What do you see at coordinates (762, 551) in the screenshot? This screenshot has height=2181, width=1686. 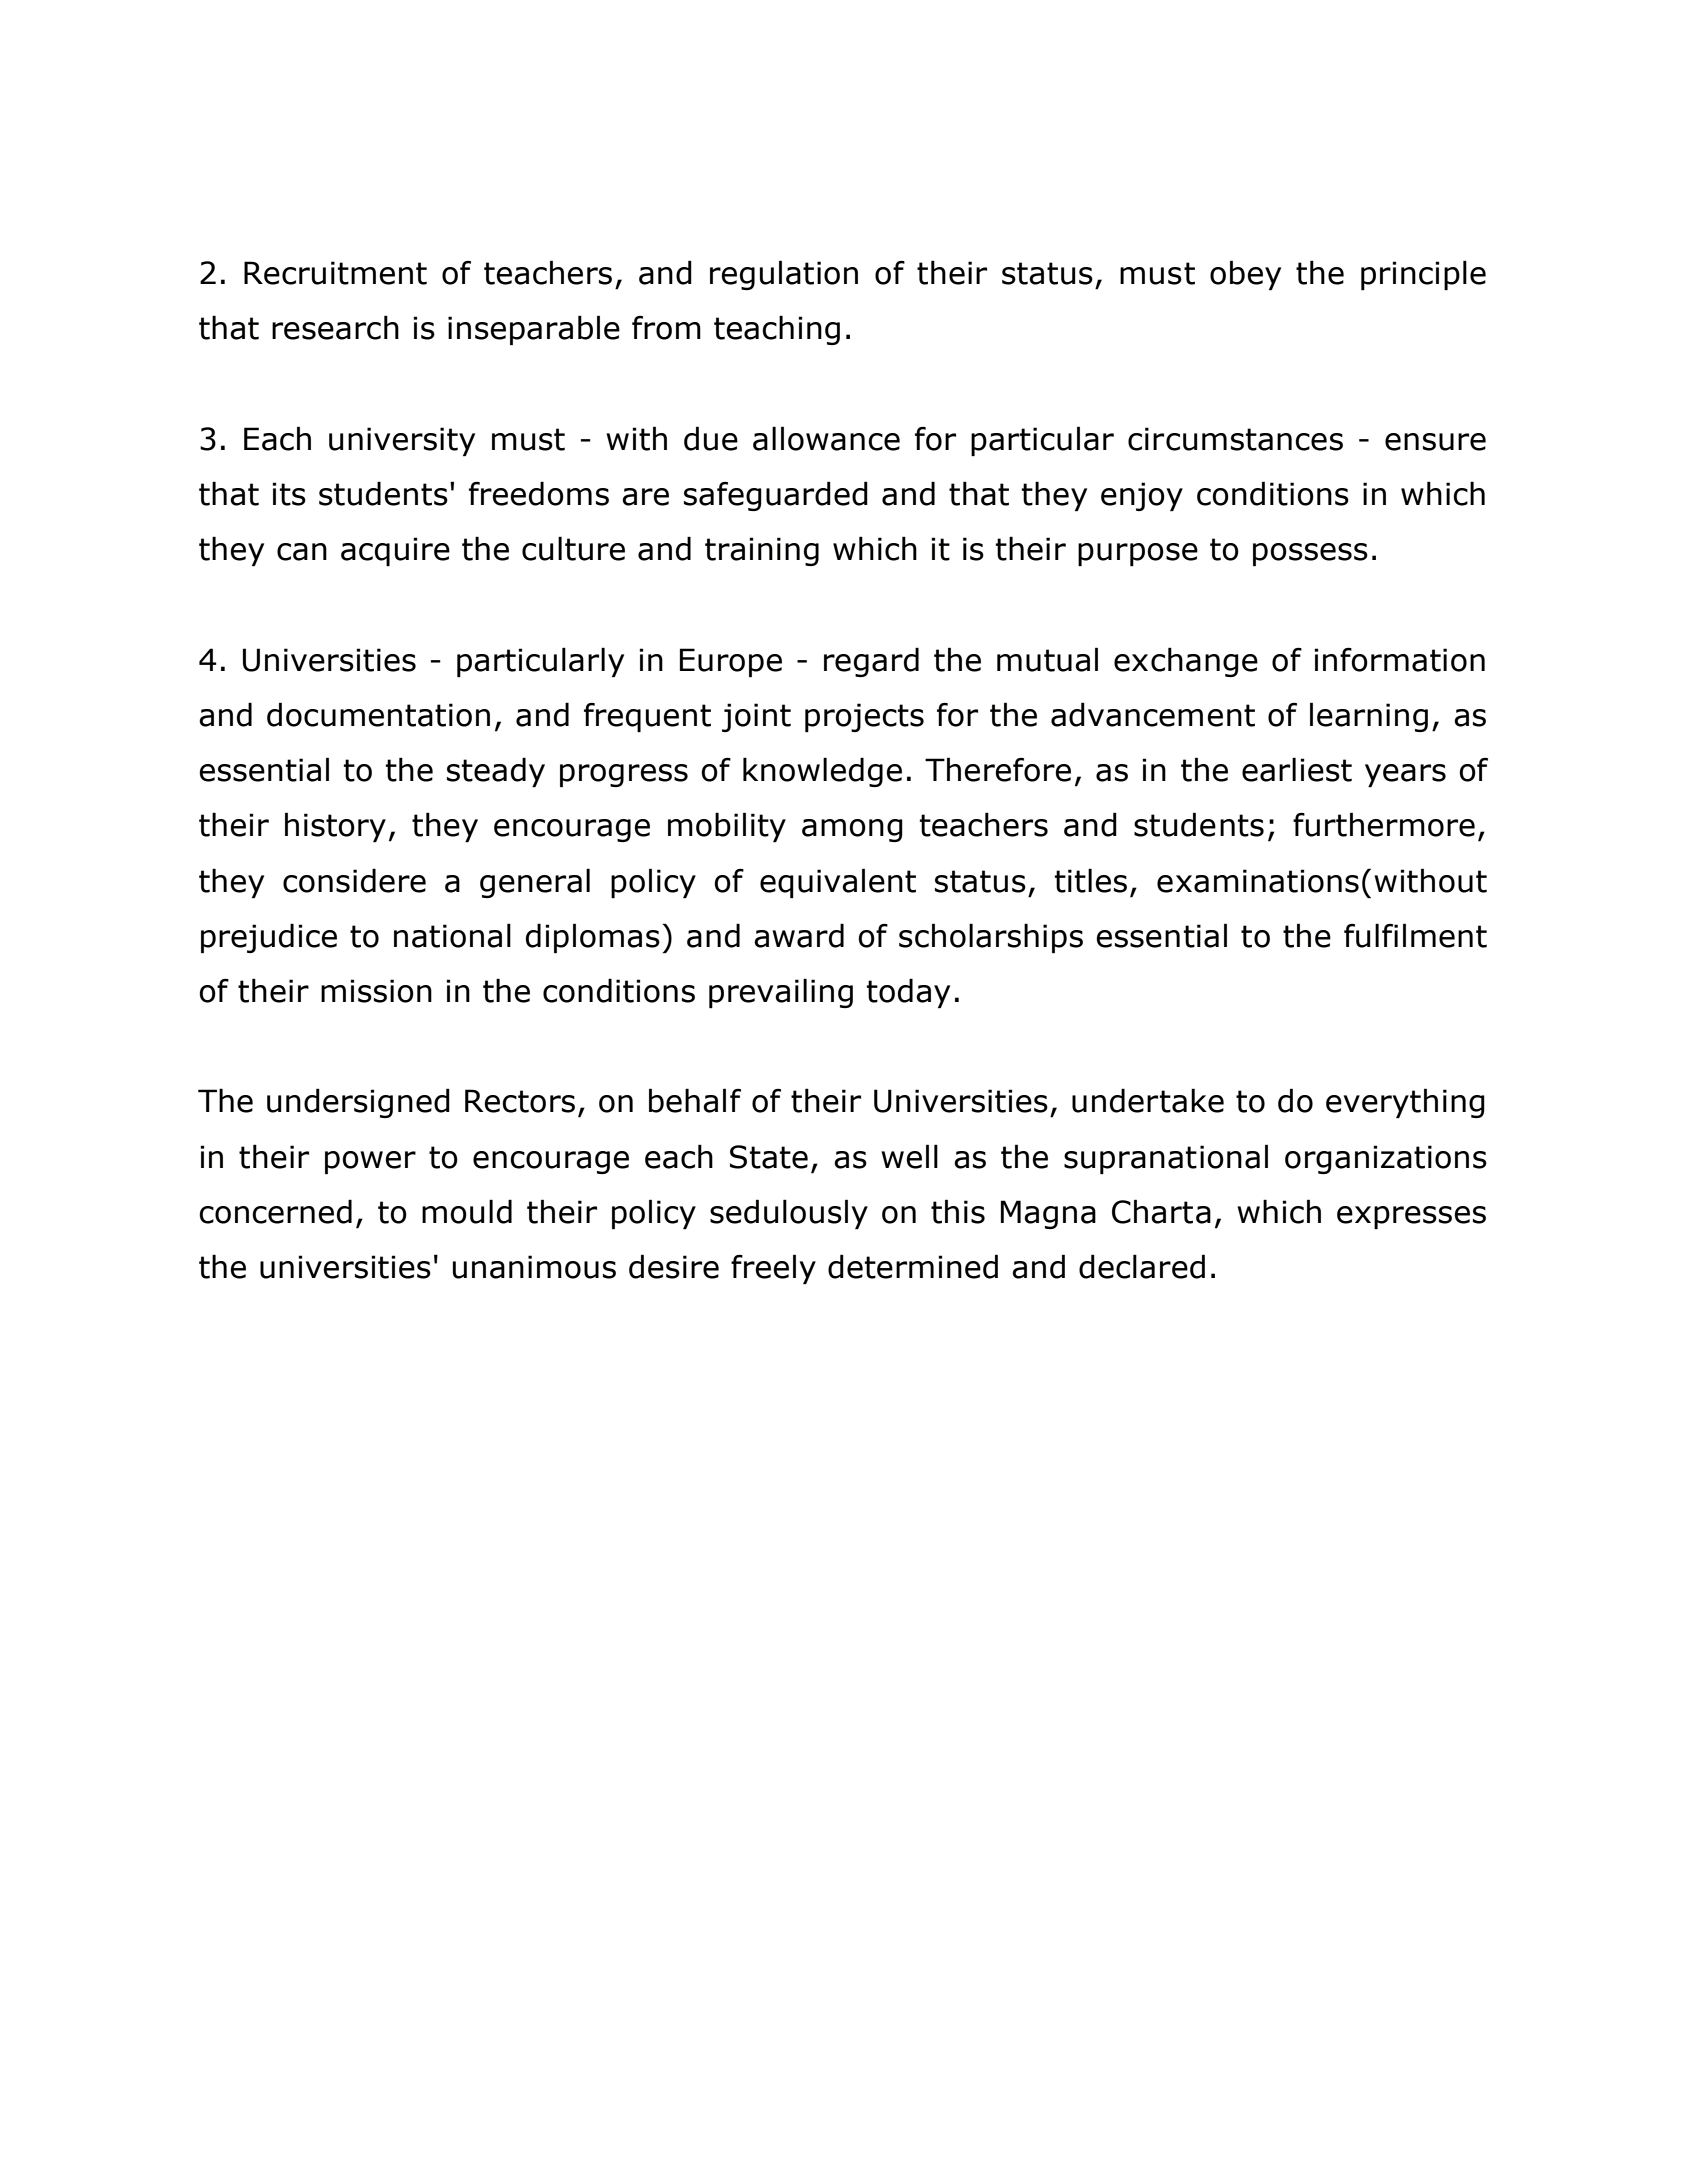 I see `training` at bounding box center [762, 551].
